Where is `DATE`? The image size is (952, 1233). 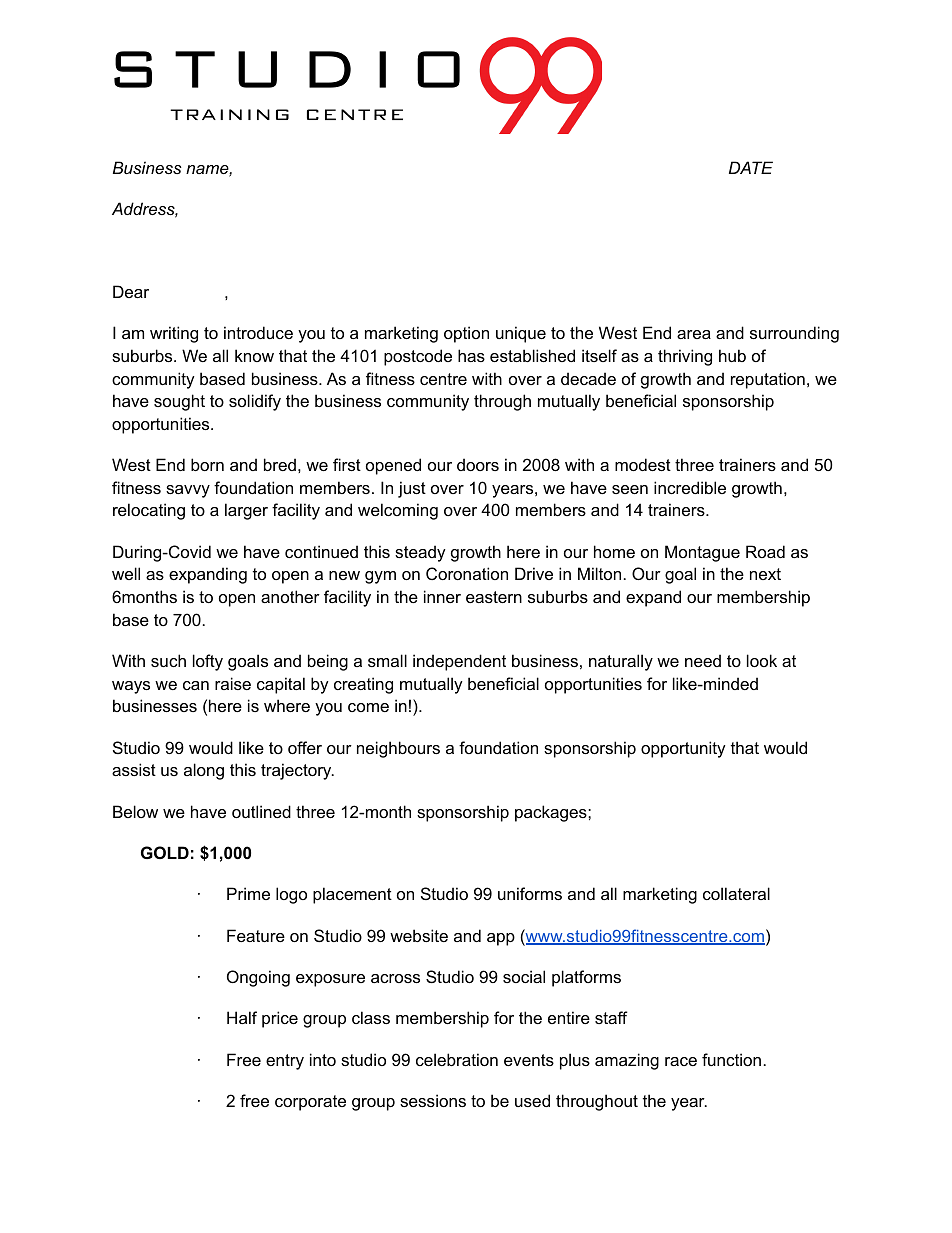
DATE is located at coordinates (751, 167).
